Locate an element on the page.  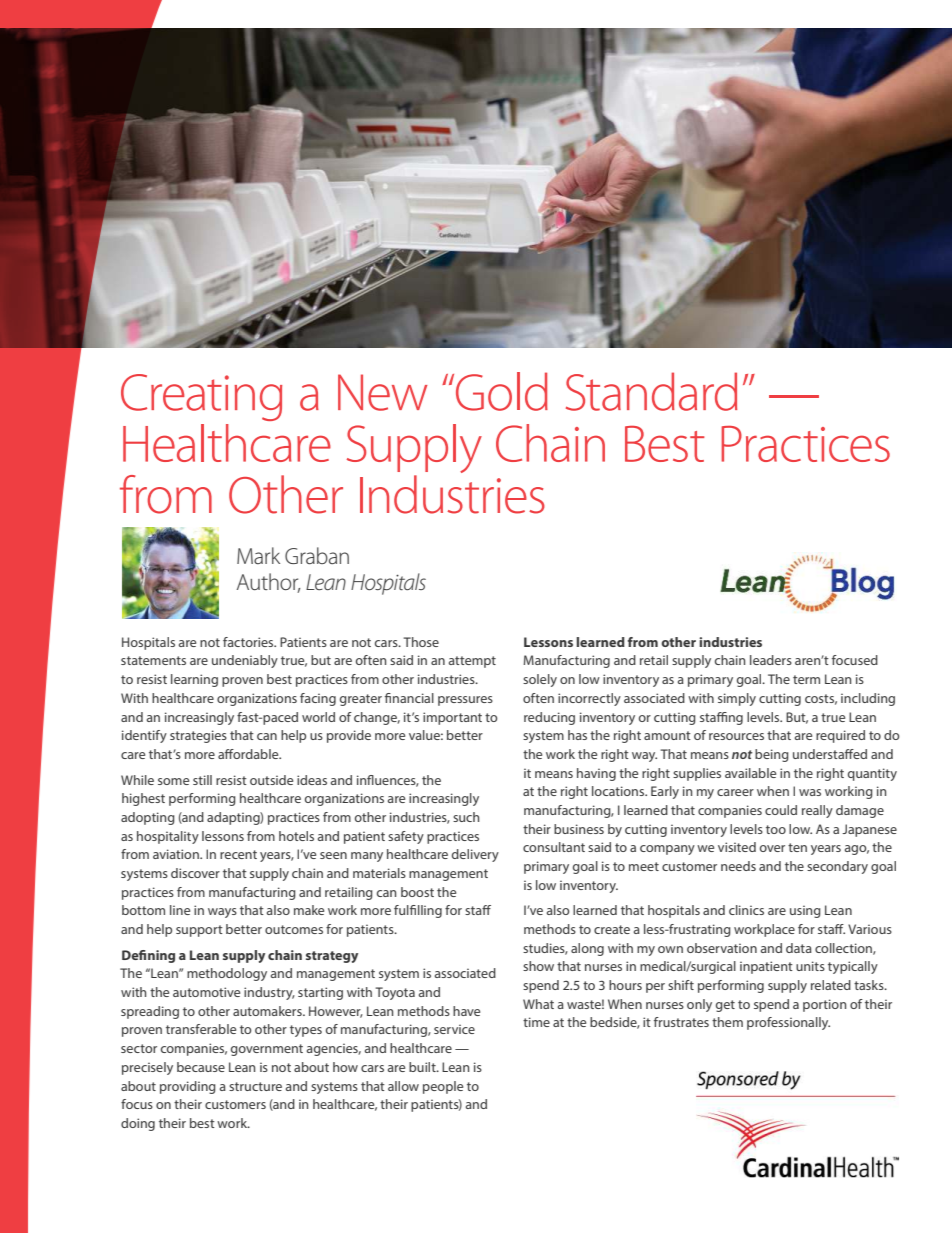
has is located at coordinates (577, 735).
